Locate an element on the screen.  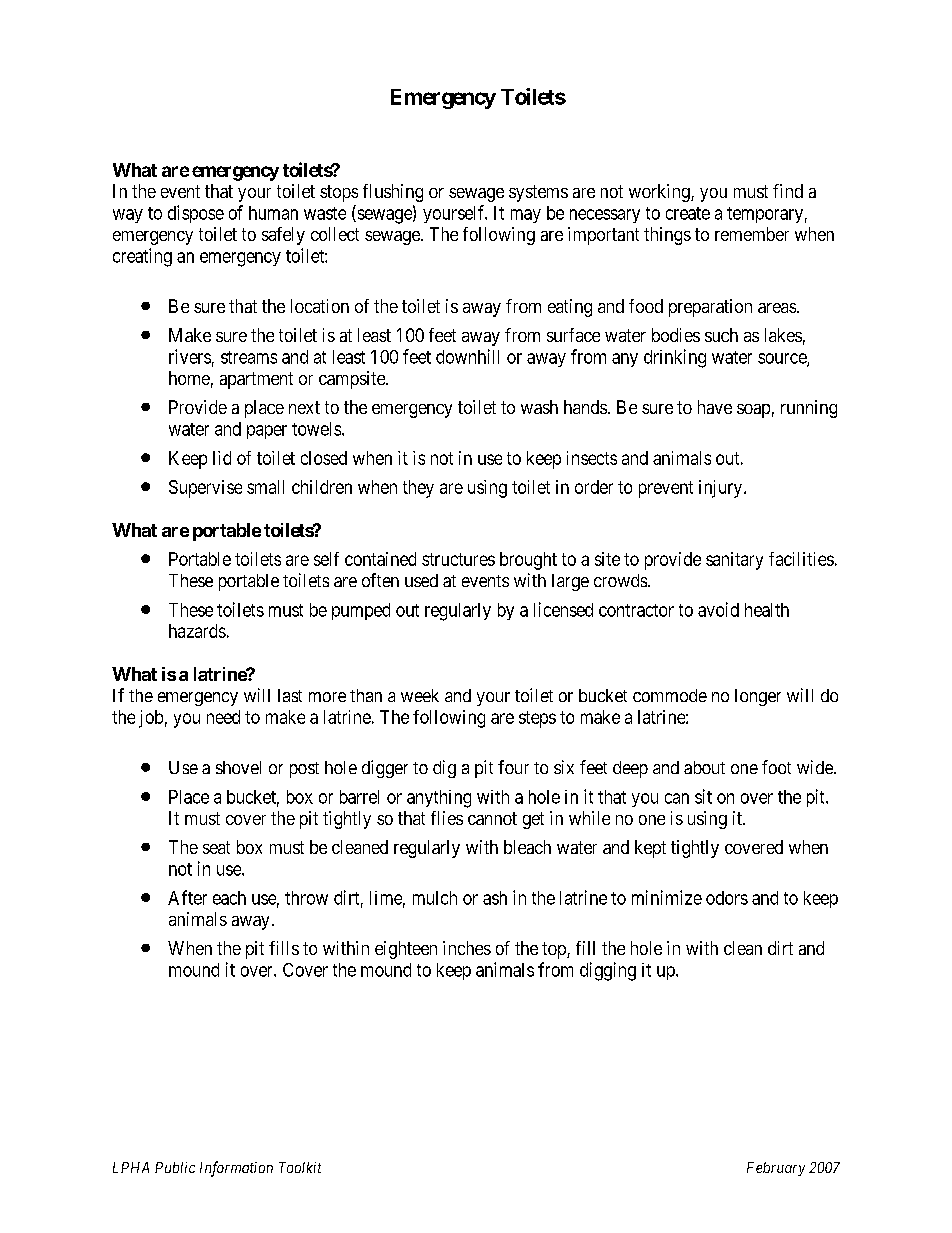
February is located at coordinates (776, 1169).
